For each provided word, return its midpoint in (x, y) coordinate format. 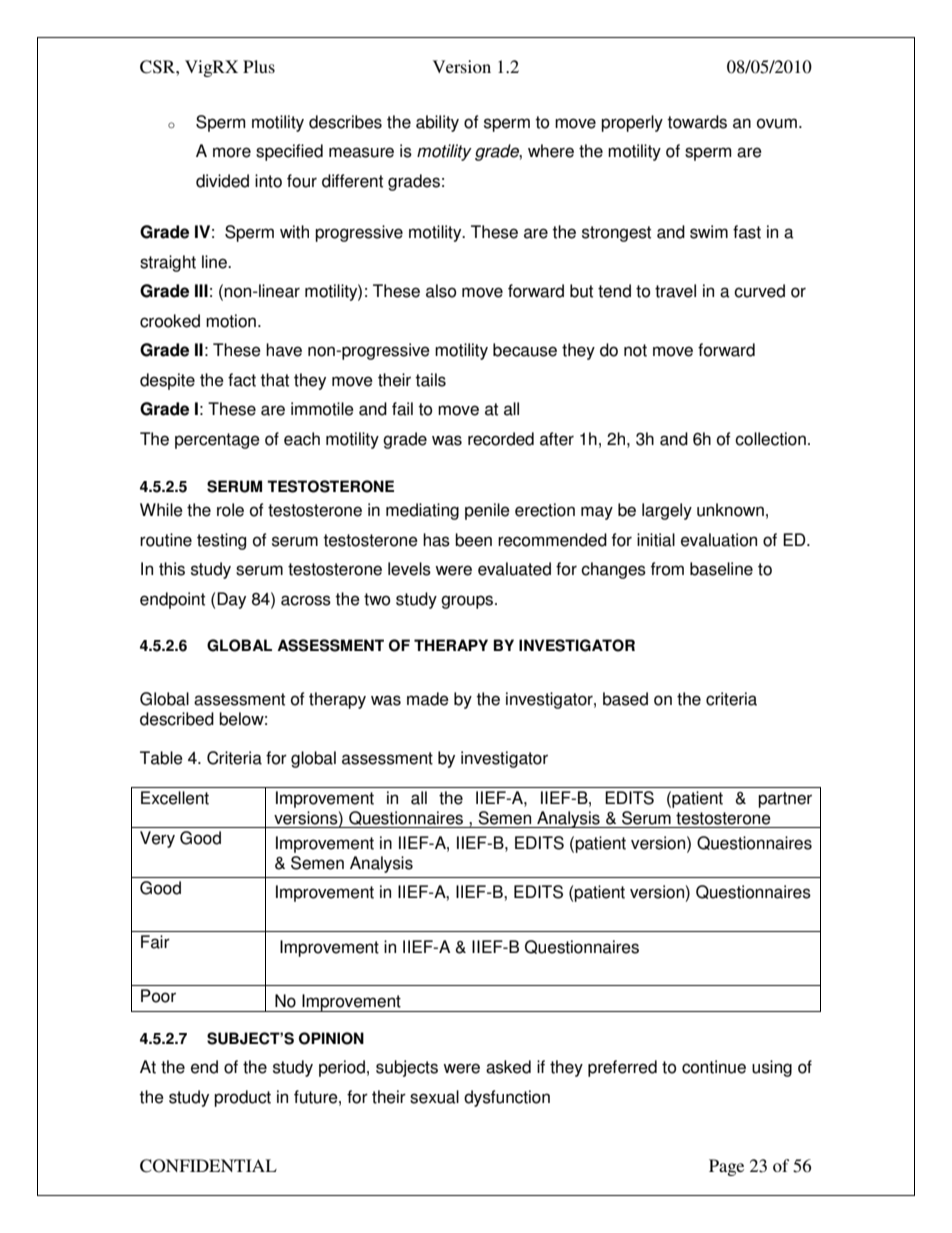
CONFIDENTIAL (208, 1166)
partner (785, 800)
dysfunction (507, 1098)
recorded (501, 439)
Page (726, 1167)
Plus (259, 66)
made (428, 699)
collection (770, 439)
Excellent (175, 798)
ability (437, 123)
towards (697, 122)
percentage (217, 441)
